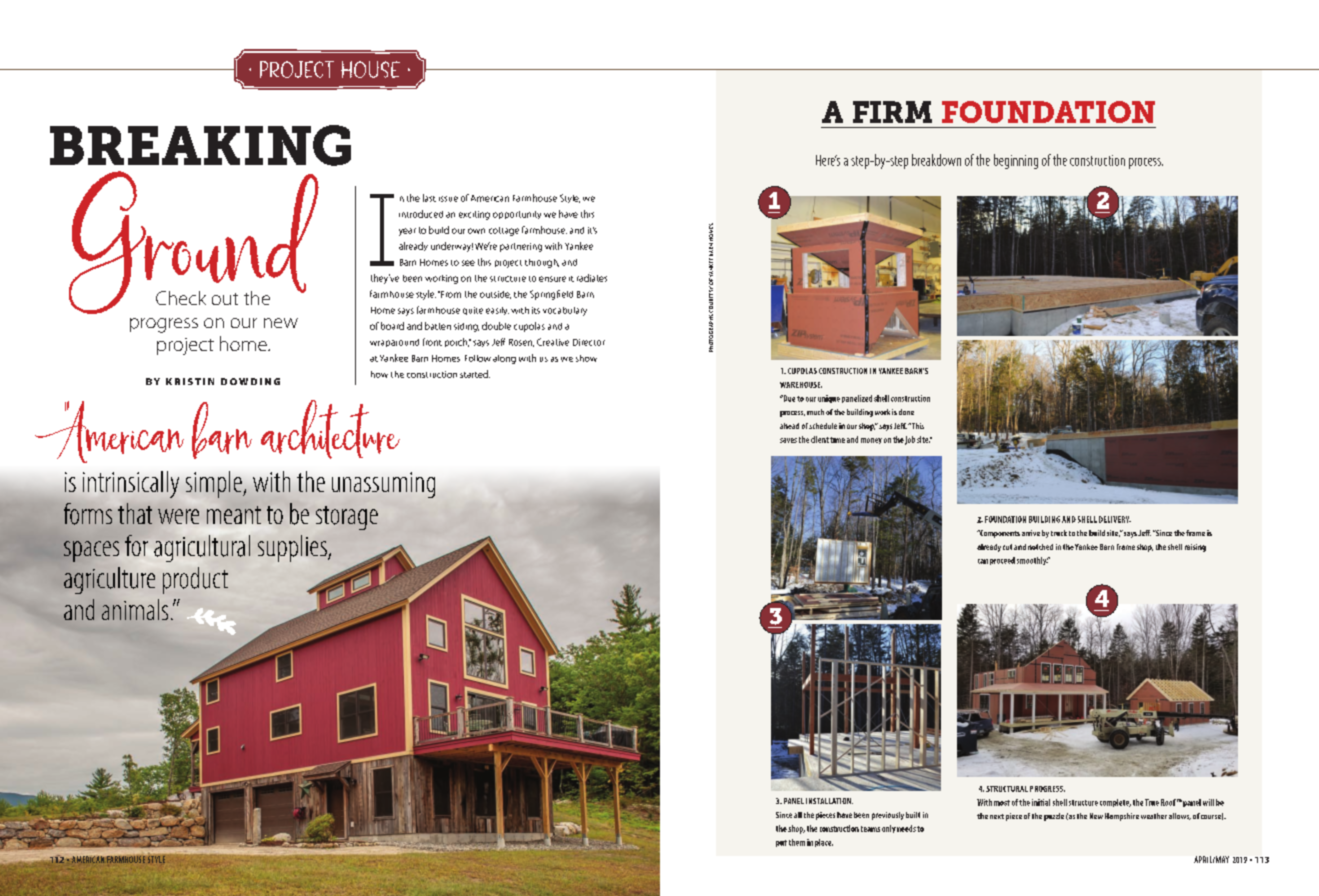 The height and width of the screenshot is (896, 1319). What do you see at coordinates (892, 112) in the screenshot?
I see `FIRM` at bounding box center [892, 112].
